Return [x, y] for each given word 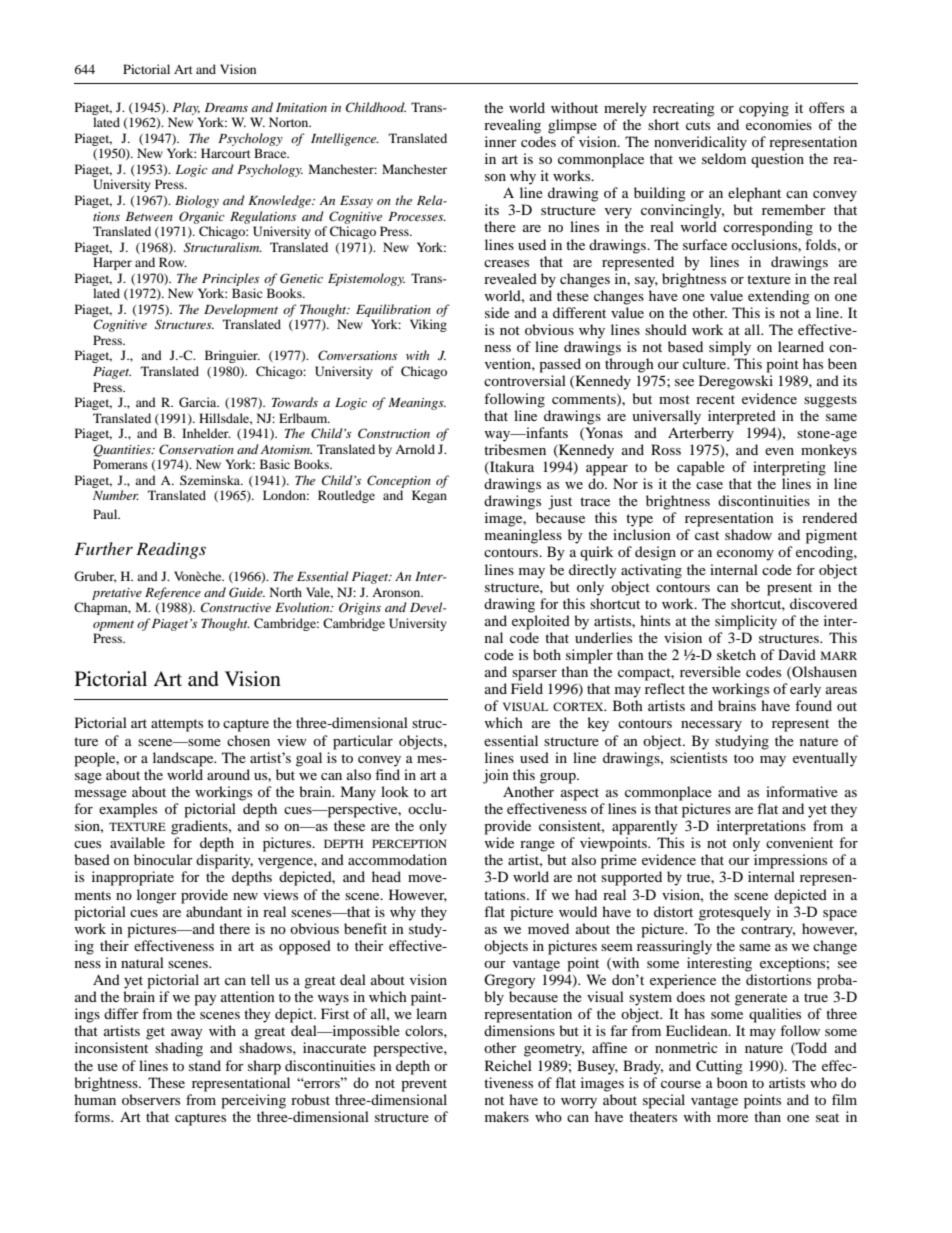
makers [507, 1116]
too [744, 758]
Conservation [196, 449]
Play [186, 108]
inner [501, 141]
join [496, 776]
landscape [184, 759]
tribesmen [515, 449]
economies [779, 124]
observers [151, 1099]
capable [701, 468]
